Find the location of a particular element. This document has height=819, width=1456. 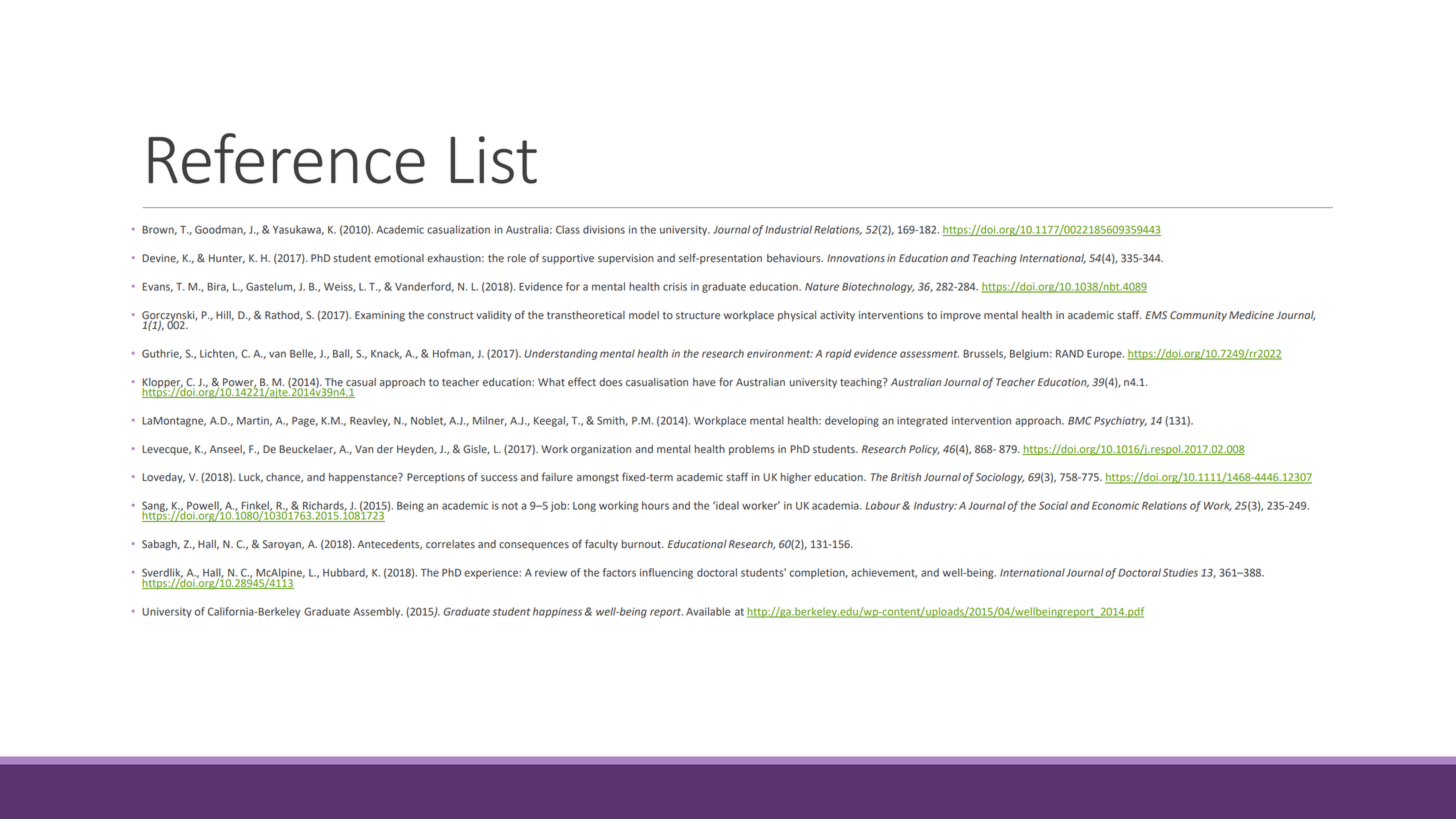

Europe is located at coordinates (1105, 355).
